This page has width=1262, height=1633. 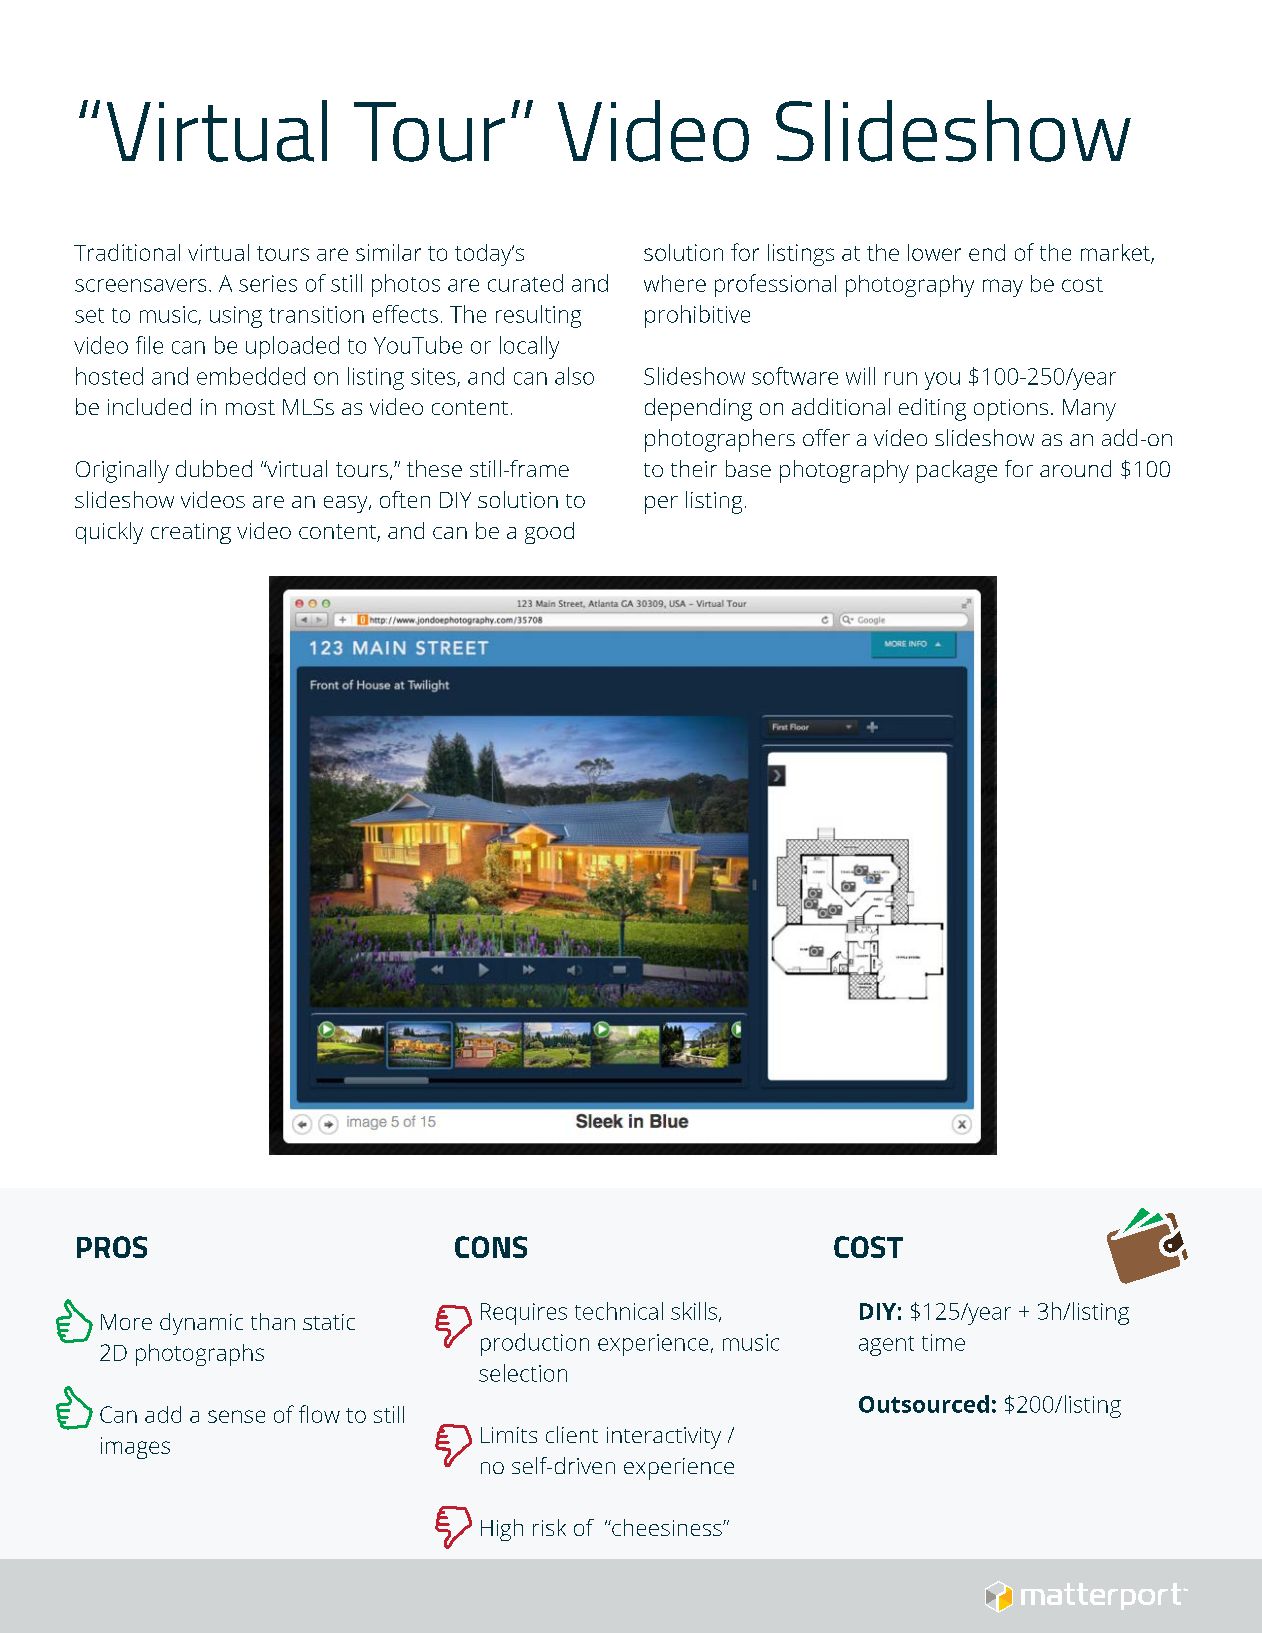 What do you see at coordinates (135, 1448) in the page?
I see `images` at bounding box center [135, 1448].
